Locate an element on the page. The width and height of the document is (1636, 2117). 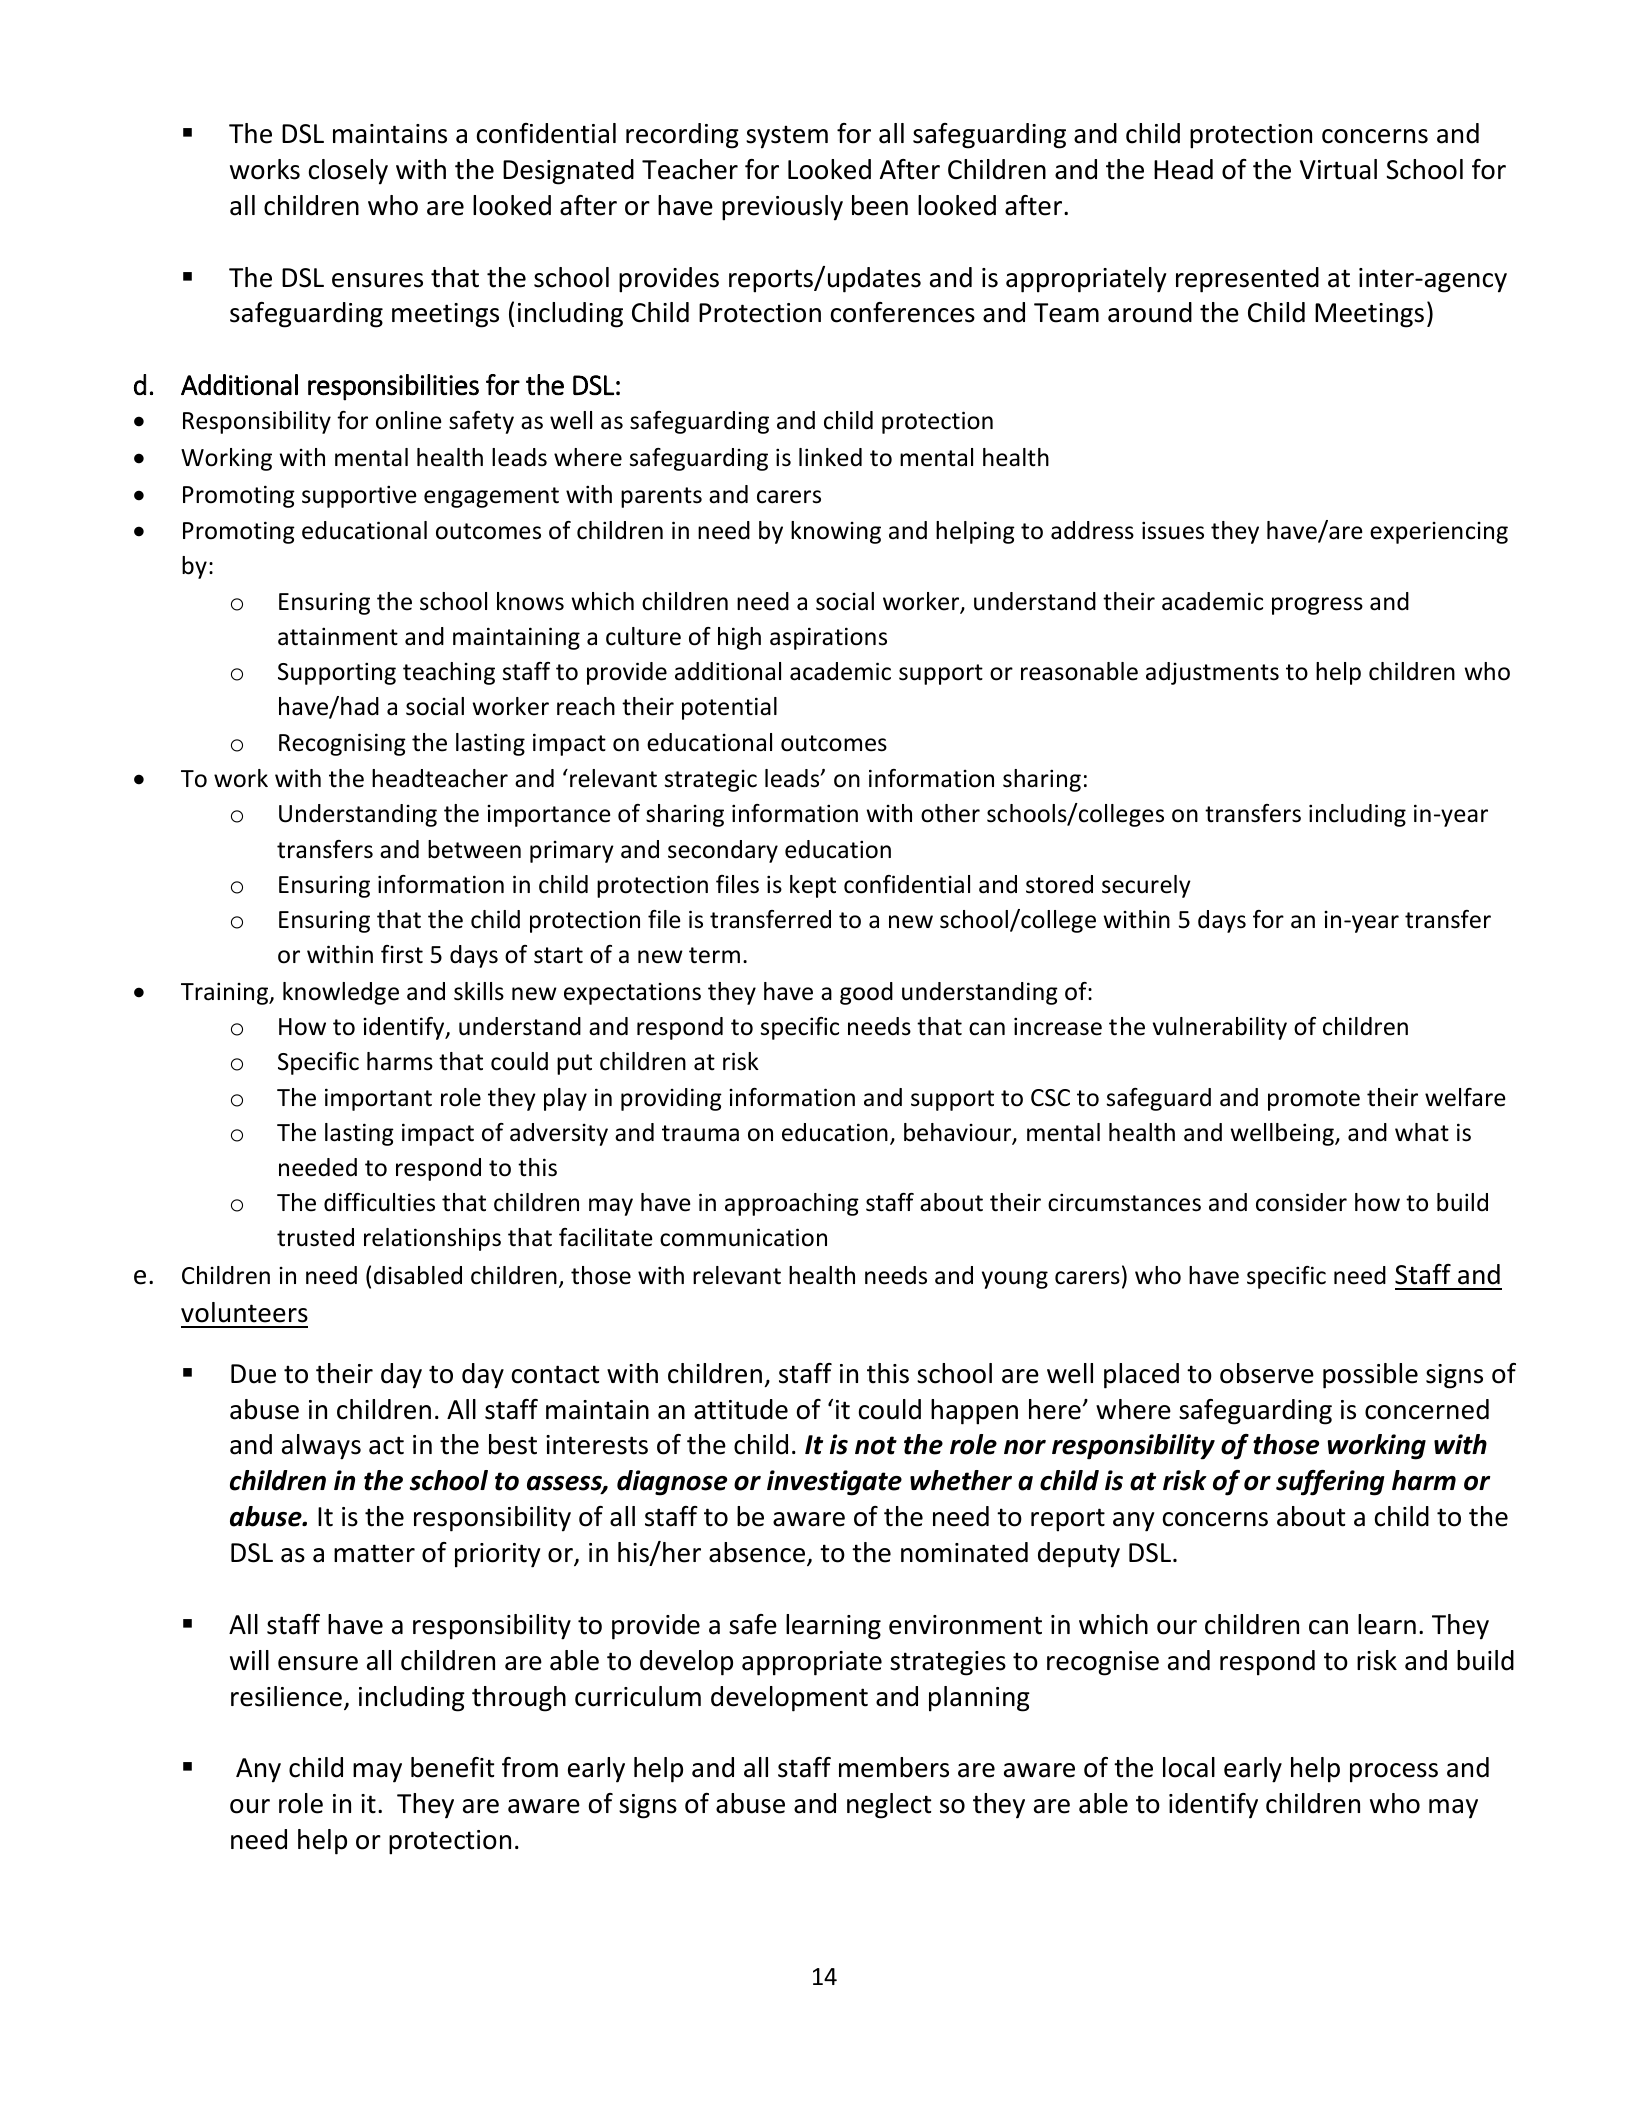
members is located at coordinates (894, 1767).
